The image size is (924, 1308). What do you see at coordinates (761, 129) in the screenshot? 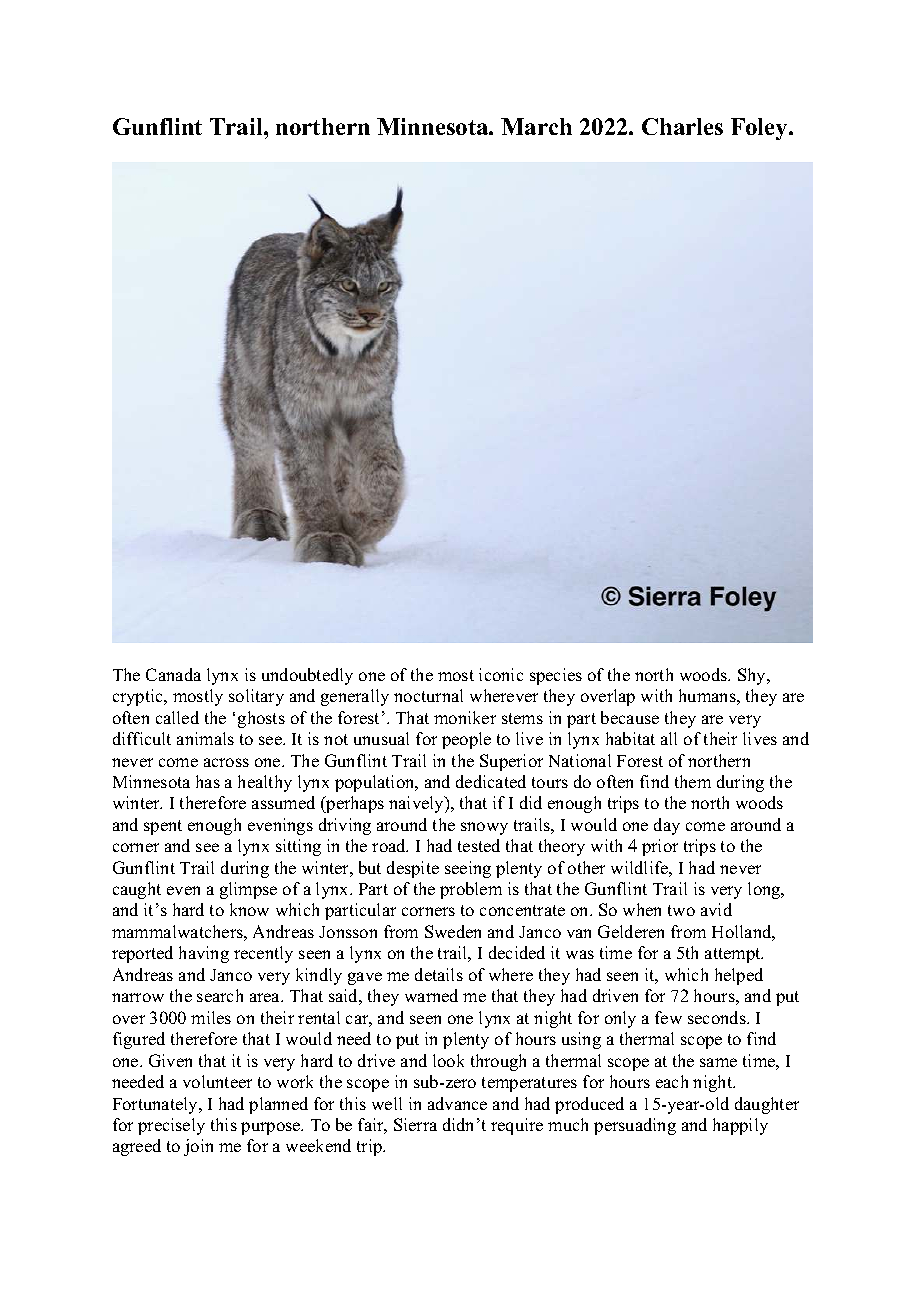
I see `Foley` at bounding box center [761, 129].
